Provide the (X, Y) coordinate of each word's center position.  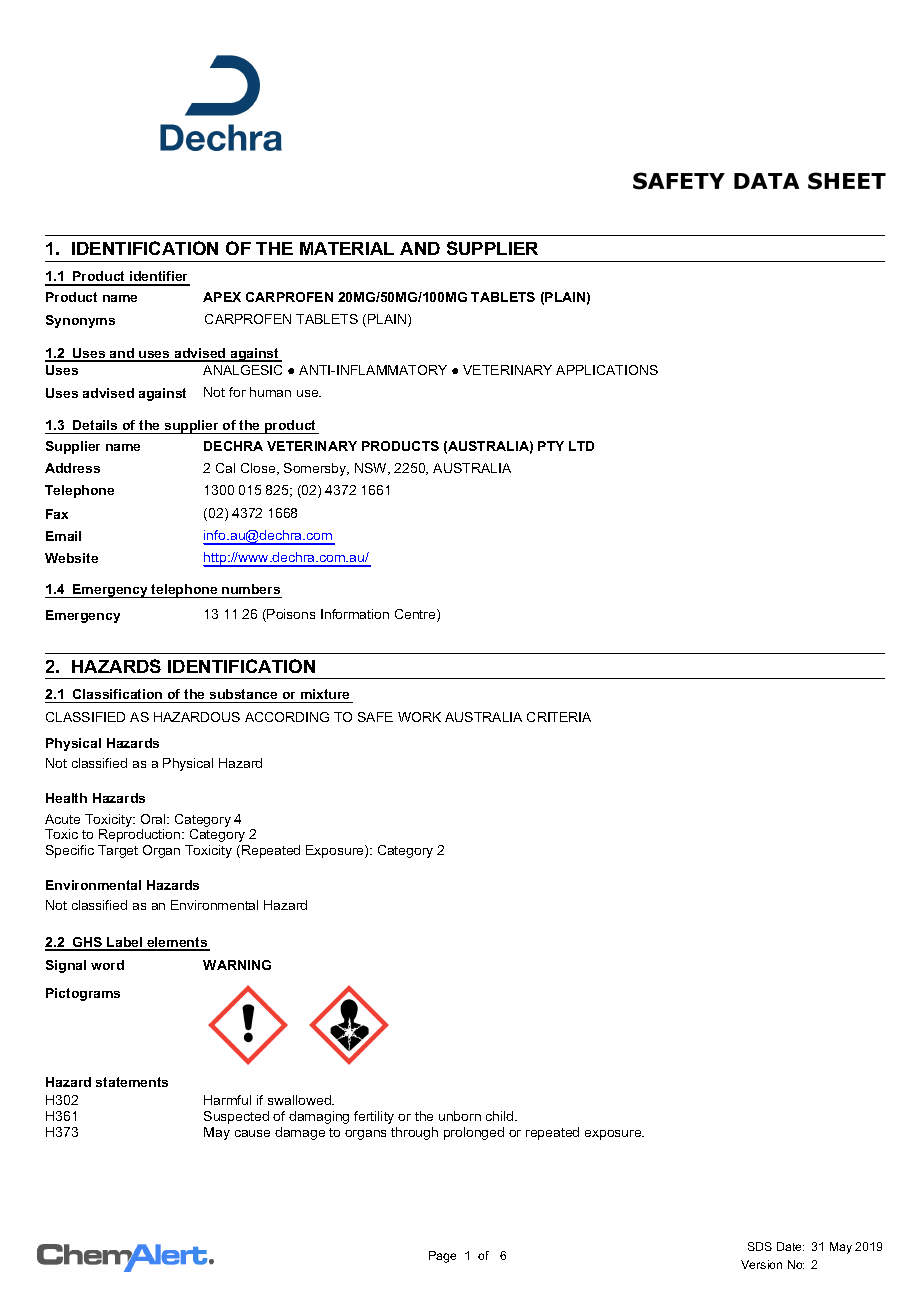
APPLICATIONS (607, 370)
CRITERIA (559, 717)
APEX (222, 297)
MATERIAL (347, 248)
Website (71, 558)
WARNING (237, 965)
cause (252, 1133)
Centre (416, 615)
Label (125, 943)
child (501, 1116)
